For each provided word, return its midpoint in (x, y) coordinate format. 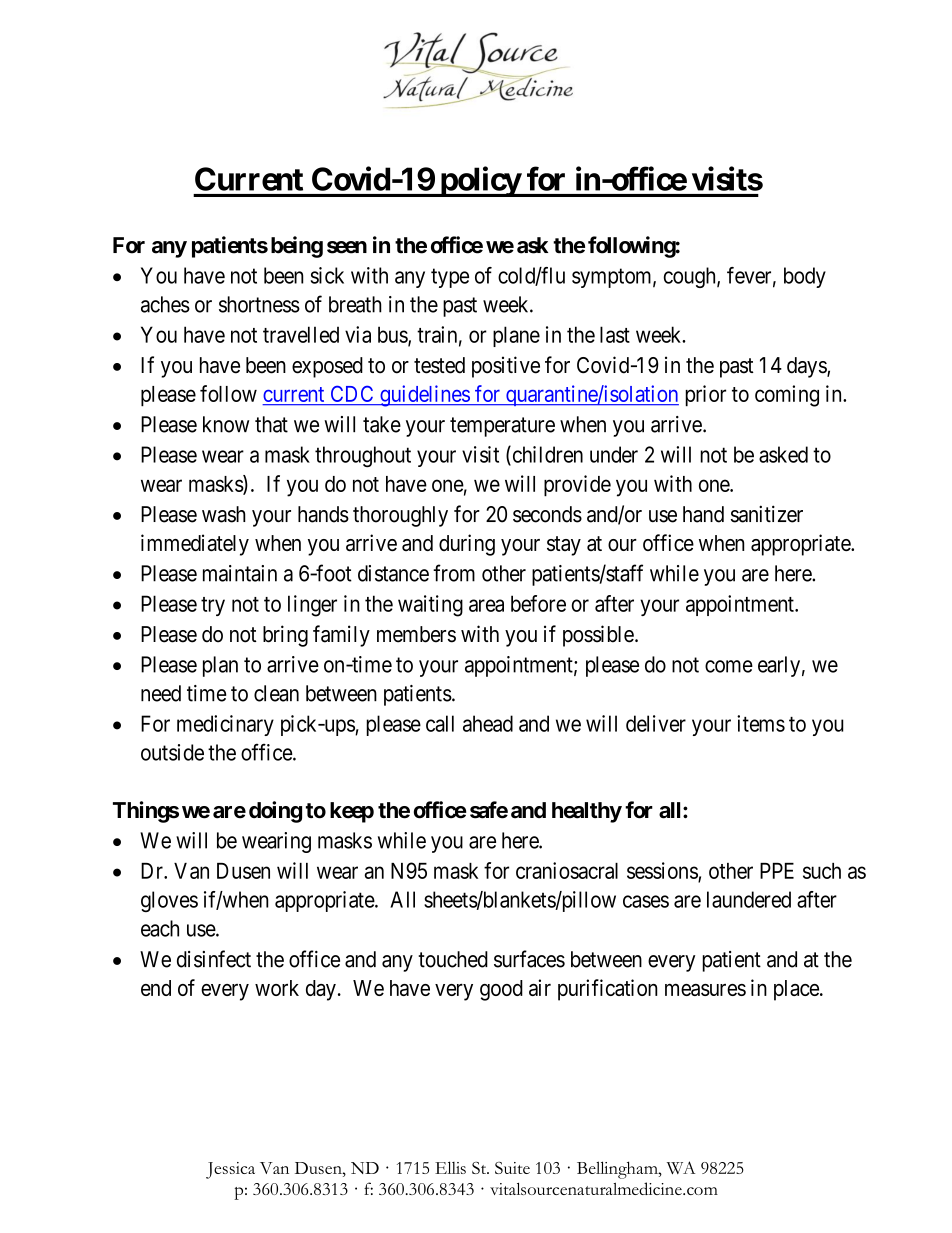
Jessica (230, 1170)
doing (275, 812)
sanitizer (767, 514)
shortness (259, 304)
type (450, 278)
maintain (240, 573)
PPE (777, 871)
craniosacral (567, 870)
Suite (512, 1168)
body (805, 277)
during (467, 545)
